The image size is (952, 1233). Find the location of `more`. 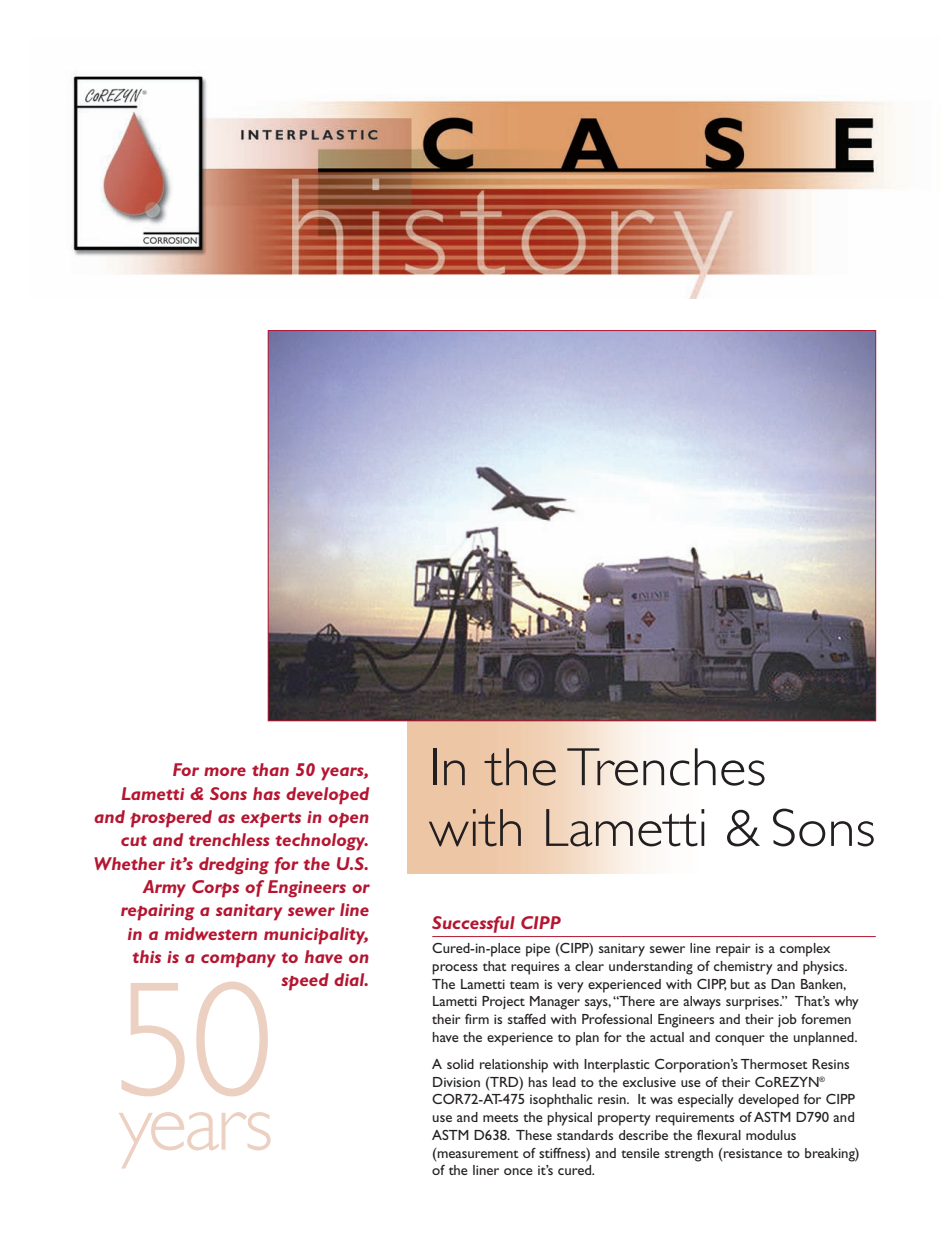

more is located at coordinates (225, 771).
